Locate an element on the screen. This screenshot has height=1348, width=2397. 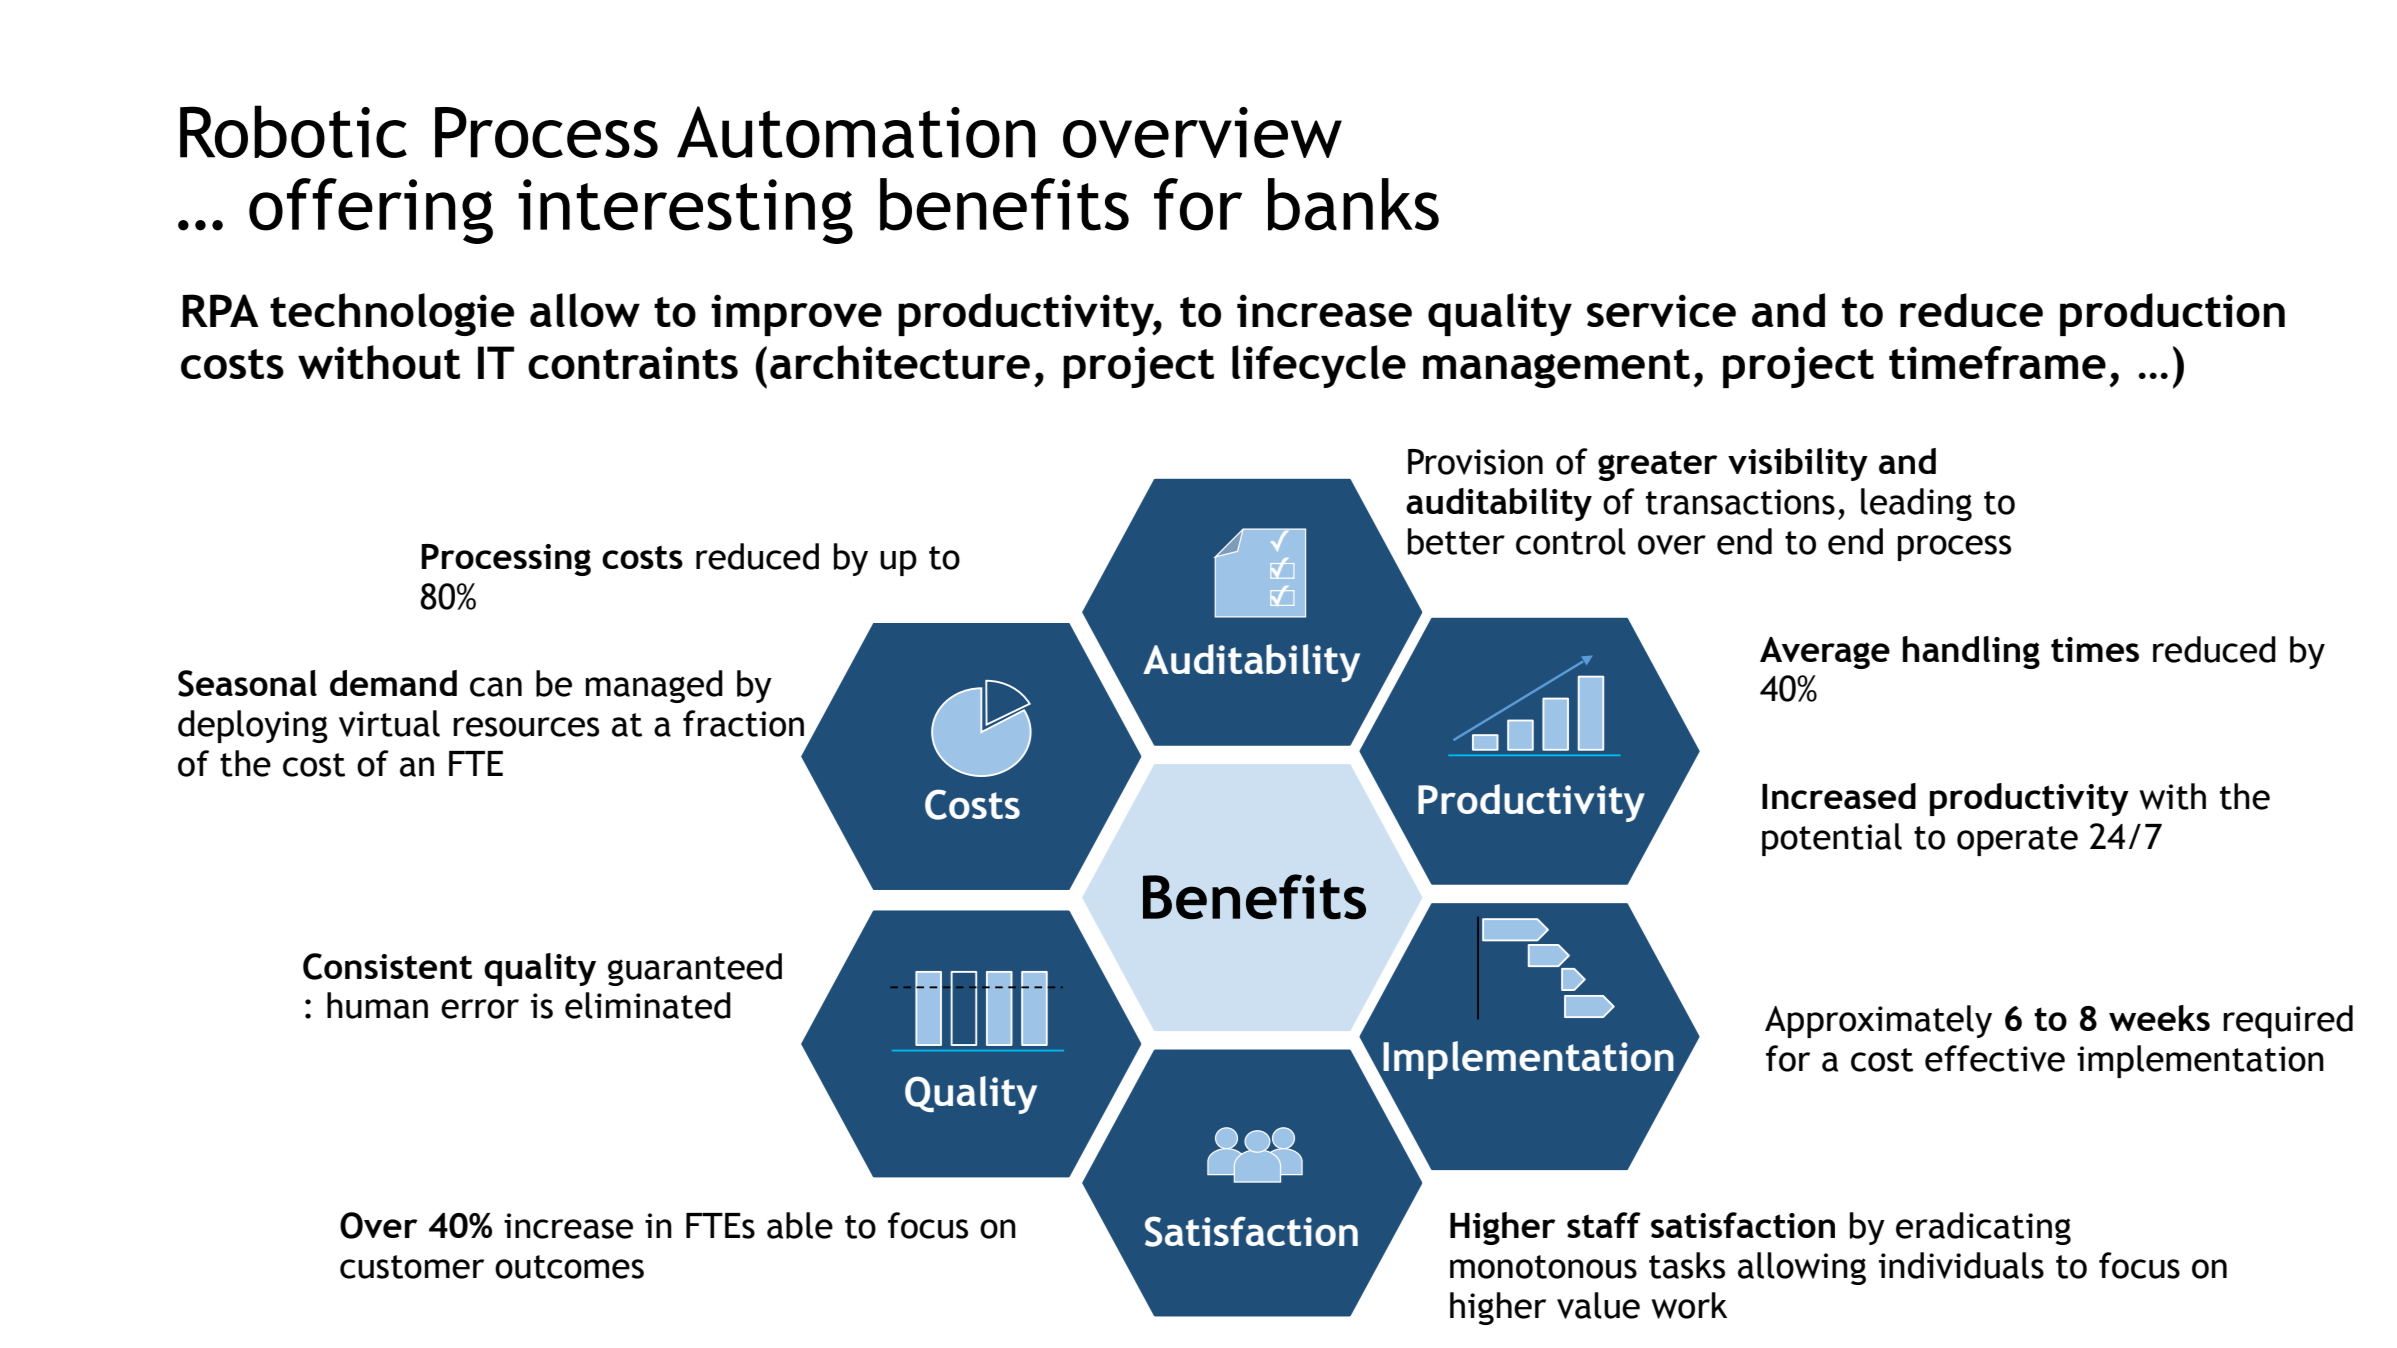
fraction is located at coordinates (743, 723).
